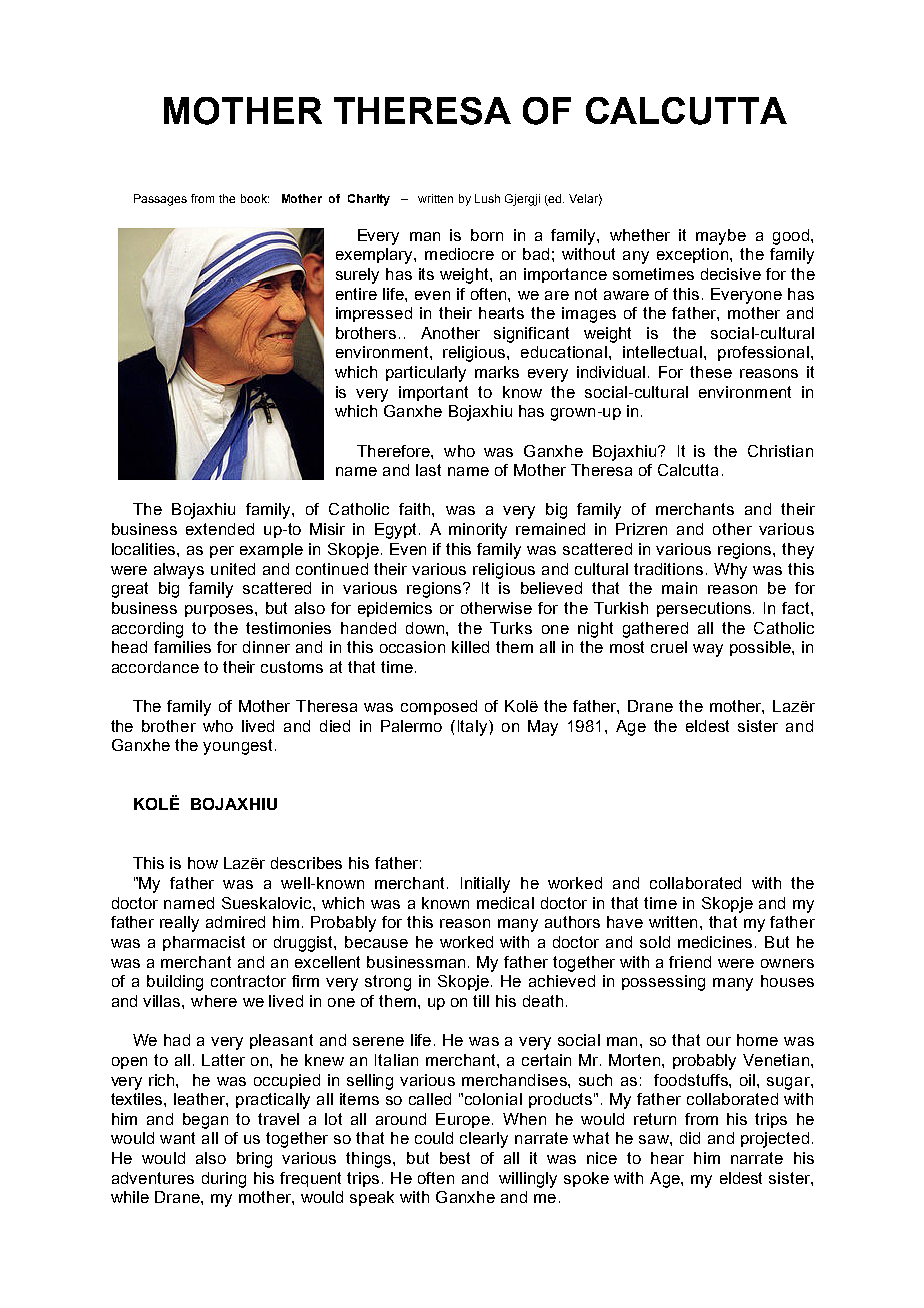 The image size is (924, 1308). Describe the element at coordinates (761, 648) in the screenshot. I see `possible` at that location.
